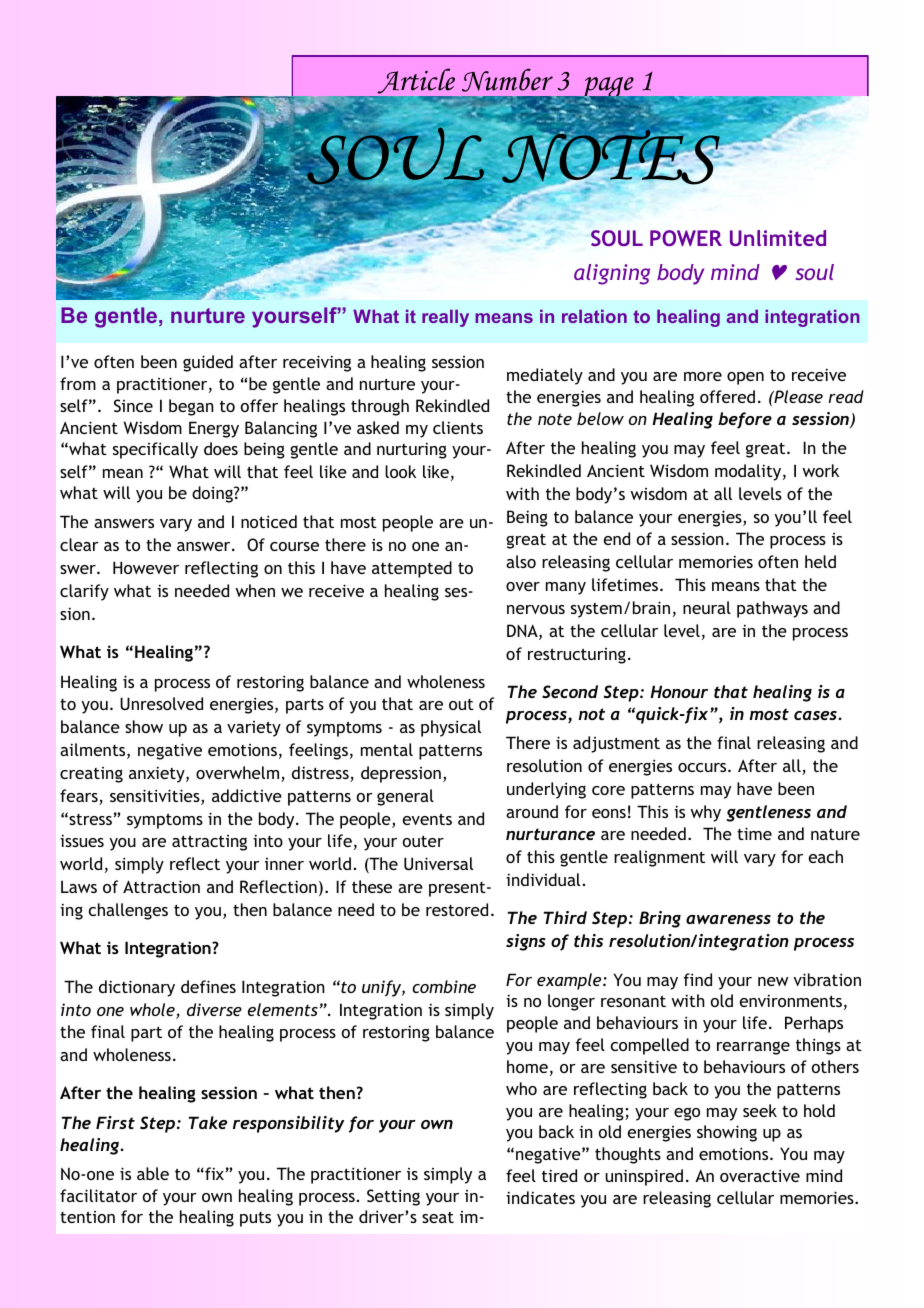 This document has width=924, height=1308. Describe the element at coordinates (507, 80) in the document. I see `Number` at that location.
